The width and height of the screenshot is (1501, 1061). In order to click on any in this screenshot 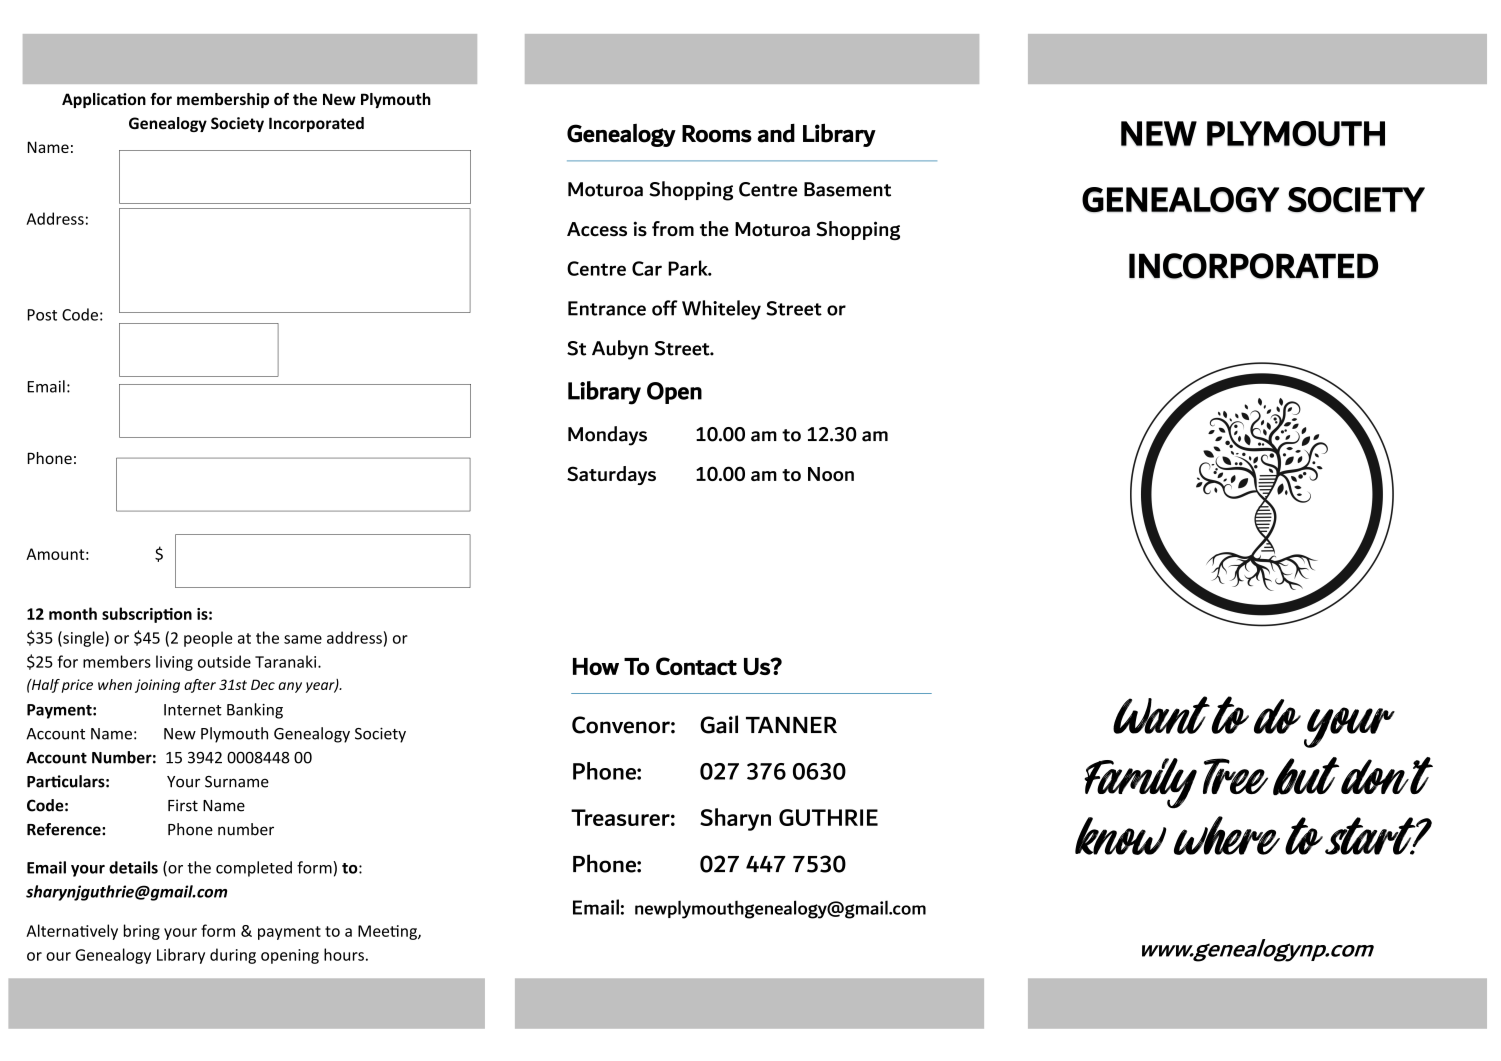, I will do `click(290, 687)`.
